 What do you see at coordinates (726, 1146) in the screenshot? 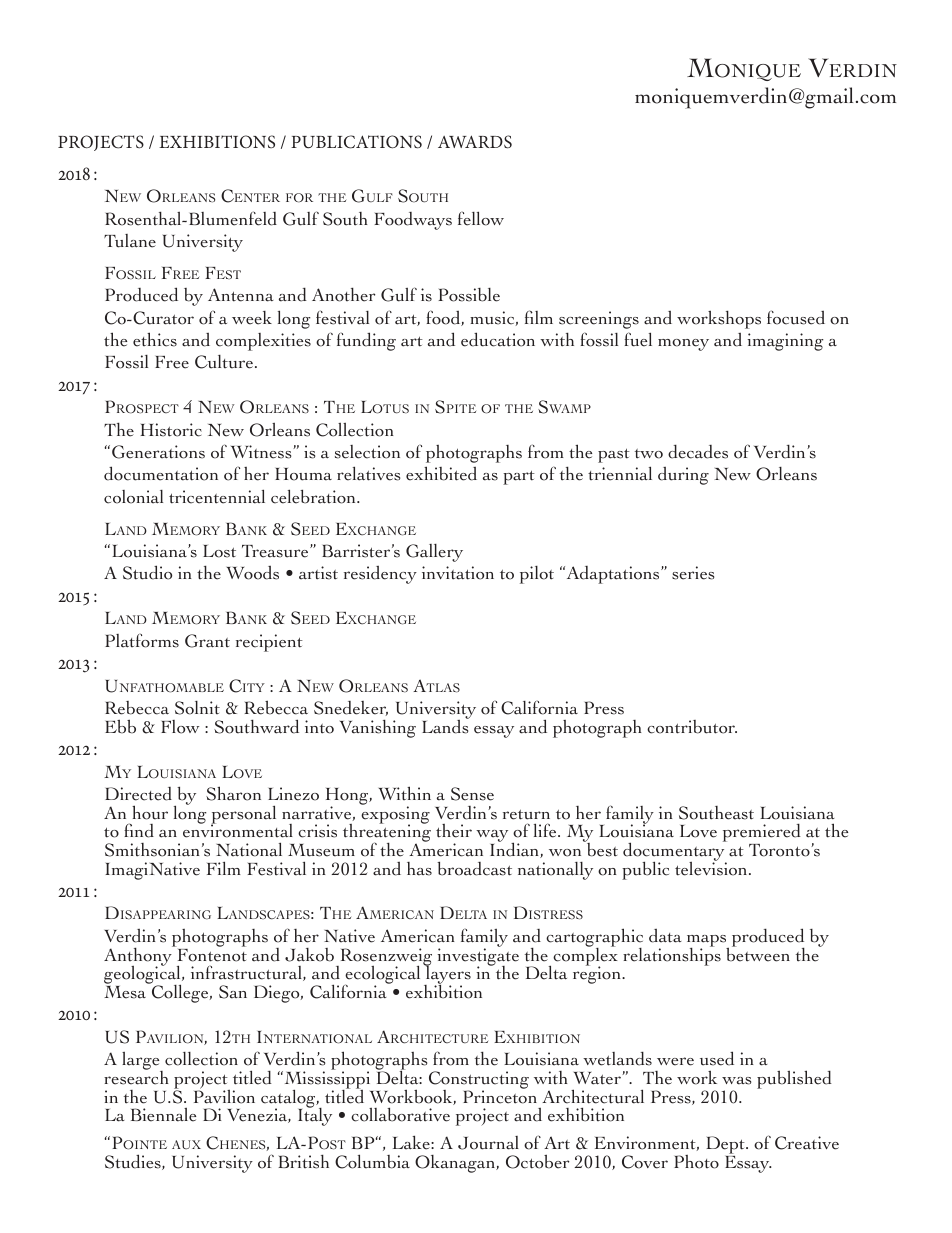
I see `Dept` at bounding box center [726, 1146].
